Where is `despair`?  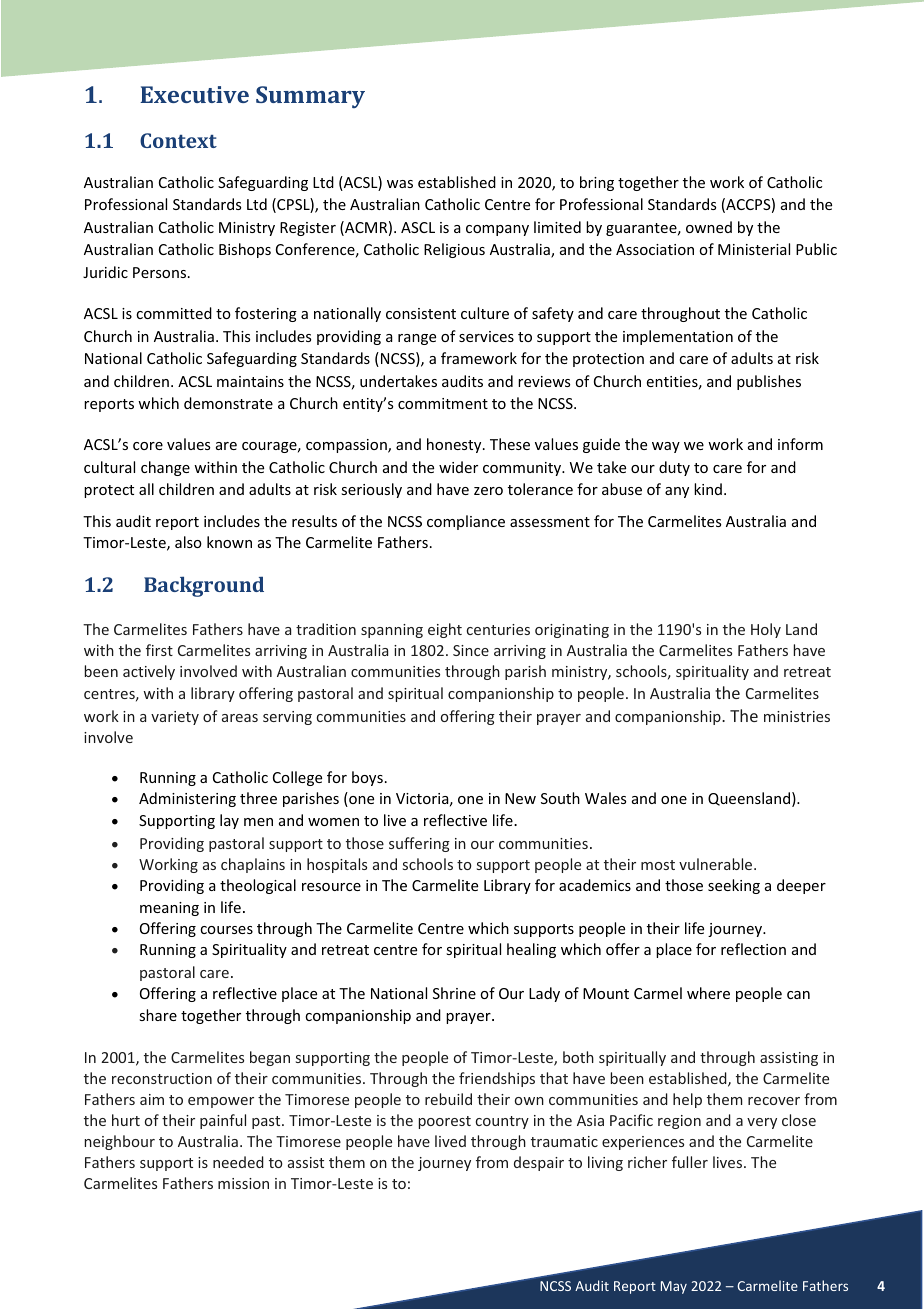
despair is located at coordinates (539, 1163).
